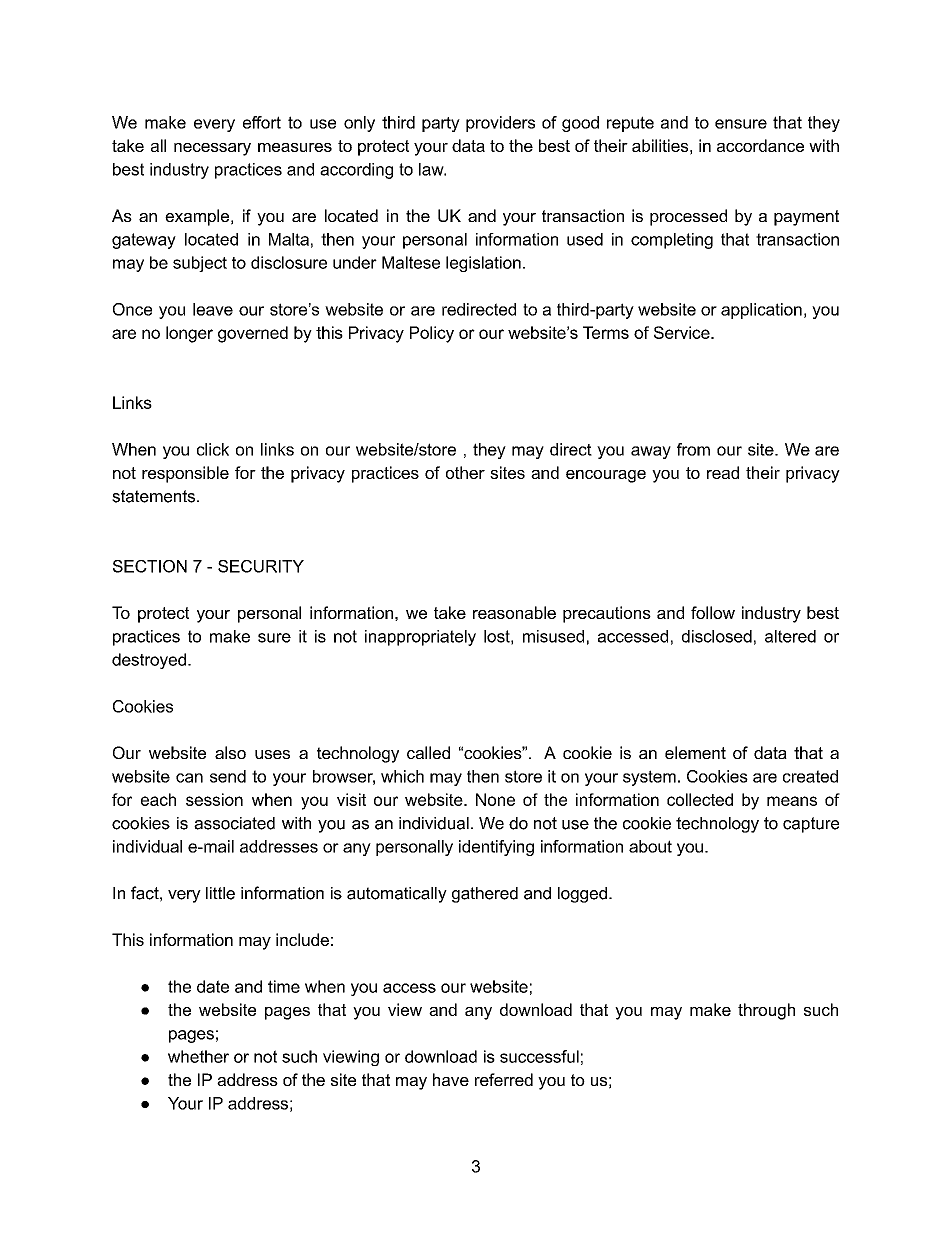 Image resolution: width=952 pixels, height=1233 pixels. What do you see at coordinates (432, 334) in the screenshot?
I see `Policy` at bounding box center [432, 334].
